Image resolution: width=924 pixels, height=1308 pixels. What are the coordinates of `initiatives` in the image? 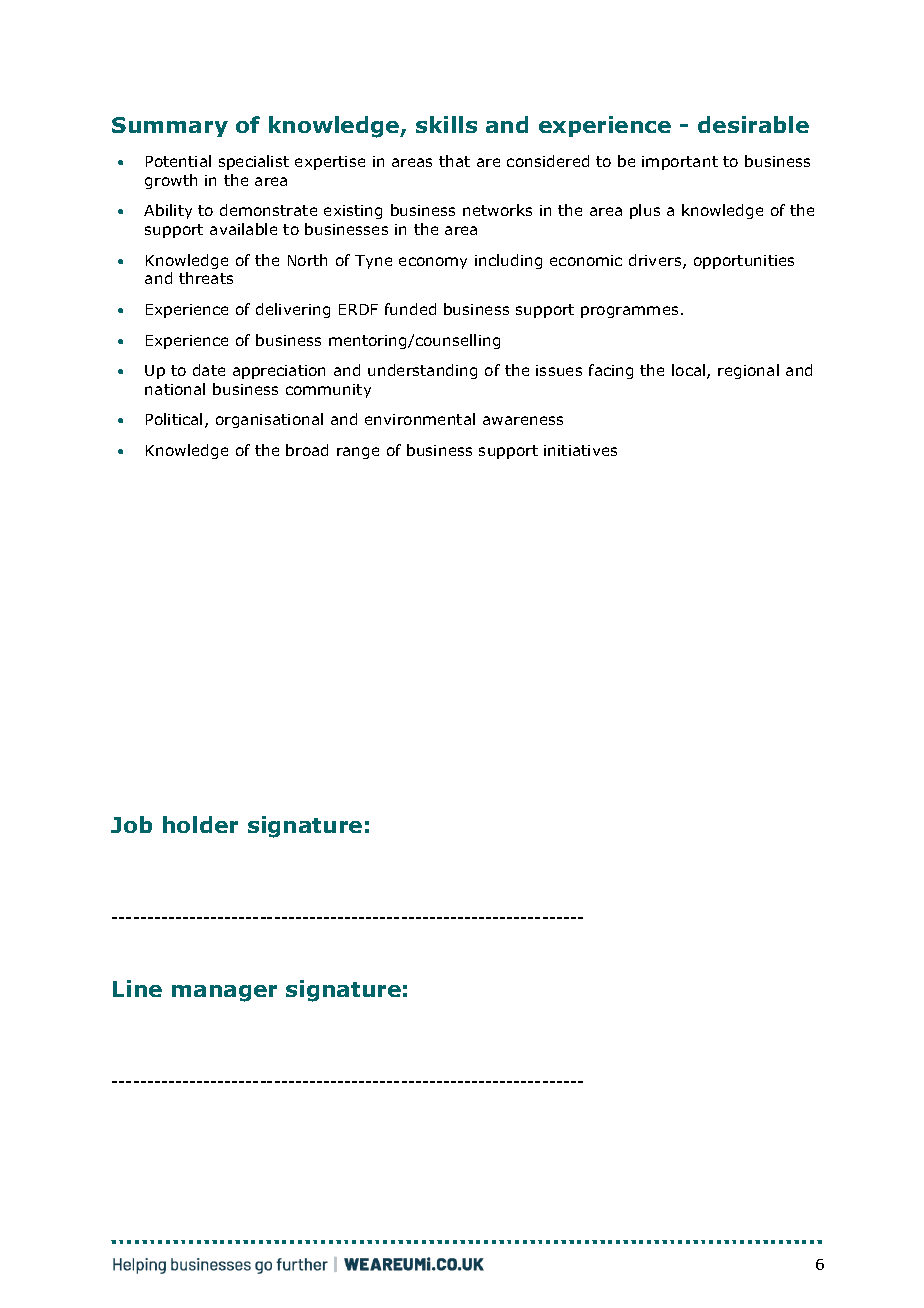 It's located at (580, 450).
